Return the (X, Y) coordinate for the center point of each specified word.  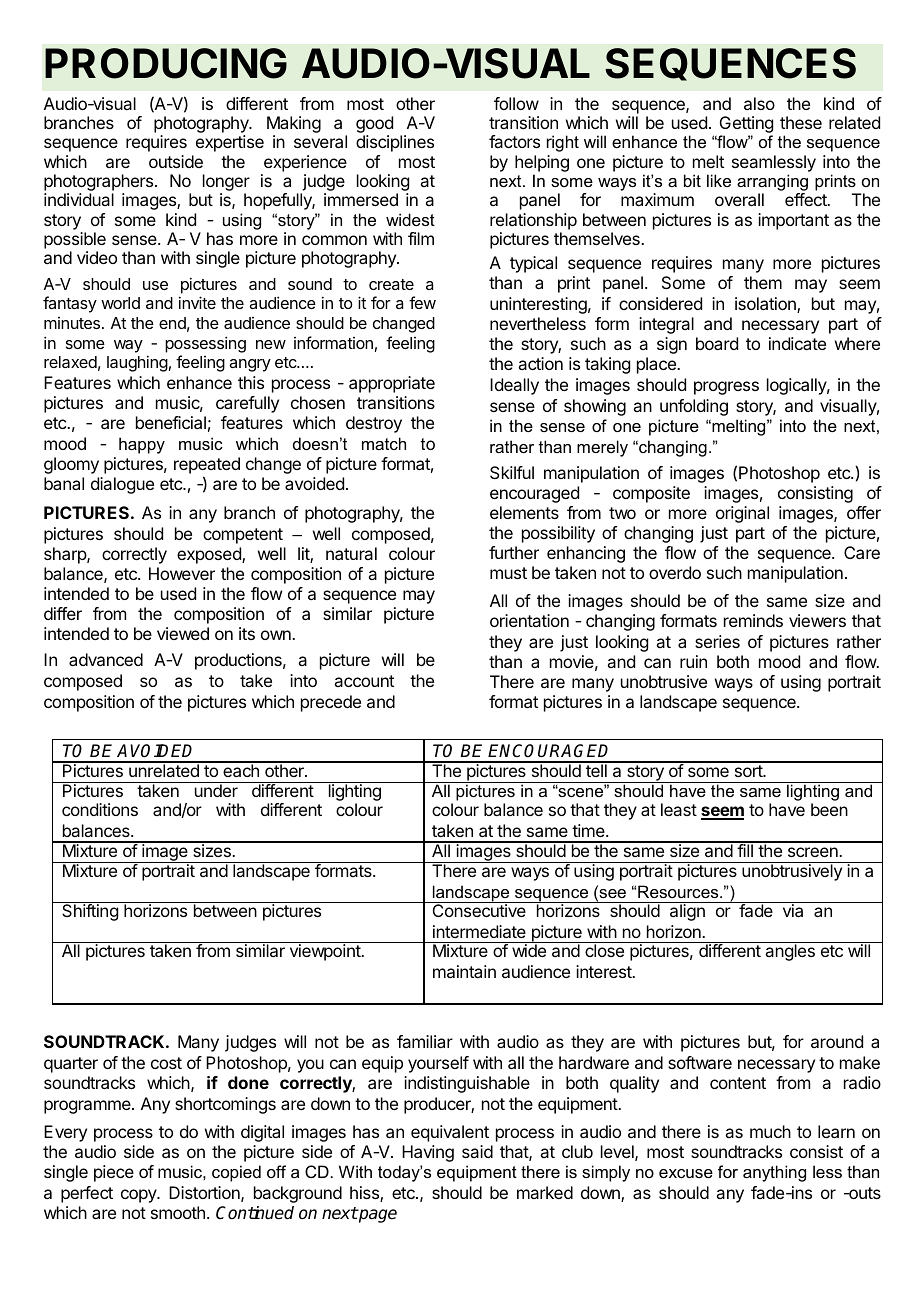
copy (140, 1196)
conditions (100, 809)
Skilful (512, 472)
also (759, 103)
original (742, 514)
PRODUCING (166, 63)
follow (516, 103)
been (829, 809)
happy (142, 445)
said (477, 1151)
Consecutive (479, 909)
